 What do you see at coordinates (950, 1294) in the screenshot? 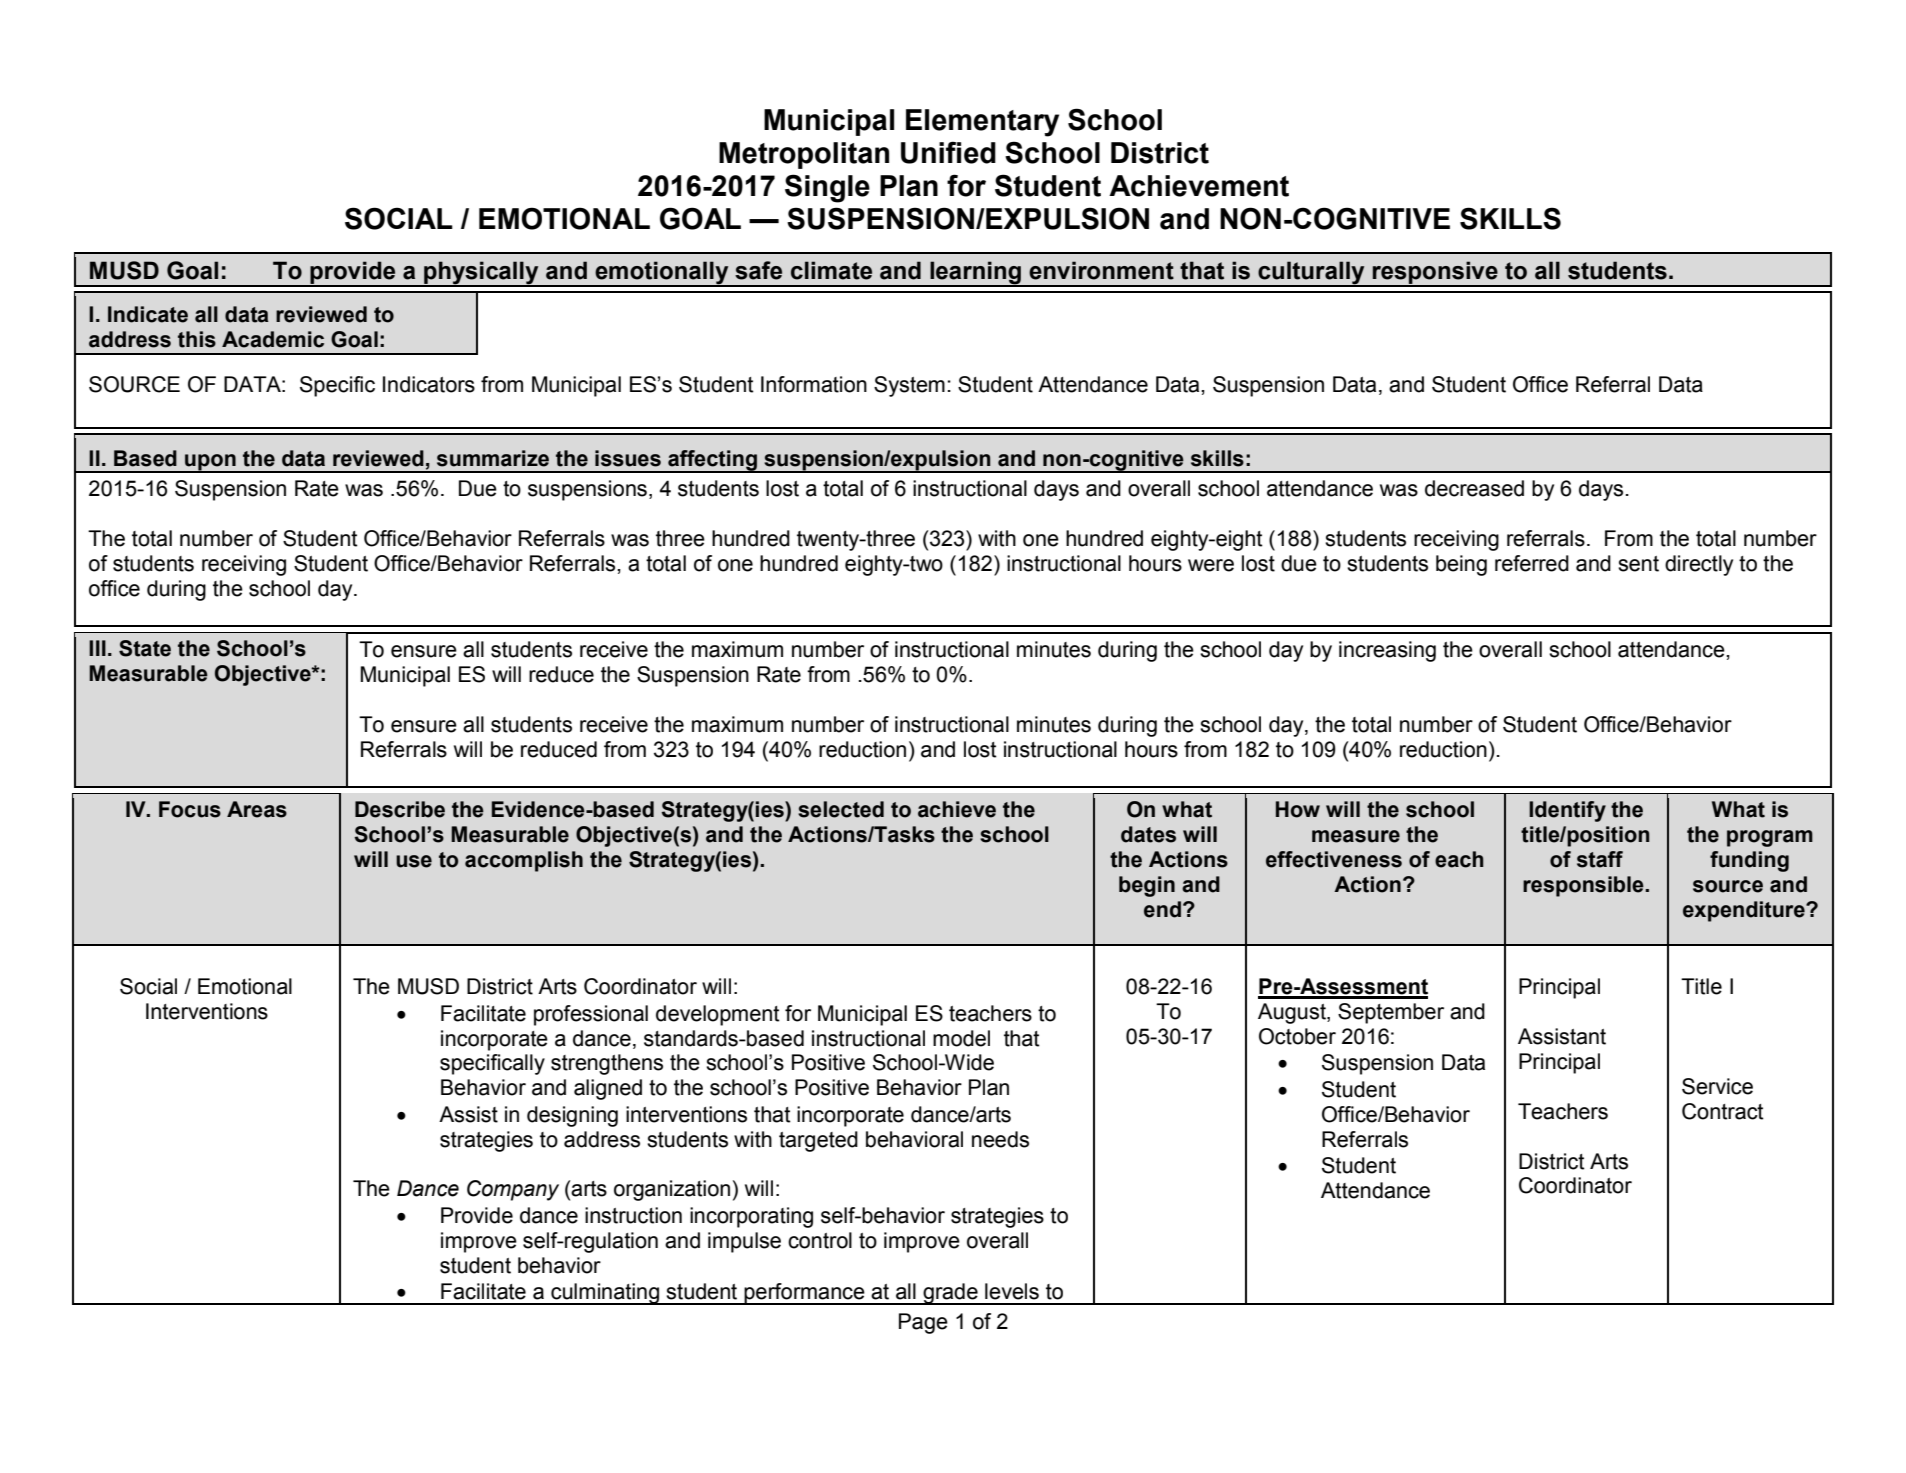
I see `grade` at bounding box center [950, 1294].
